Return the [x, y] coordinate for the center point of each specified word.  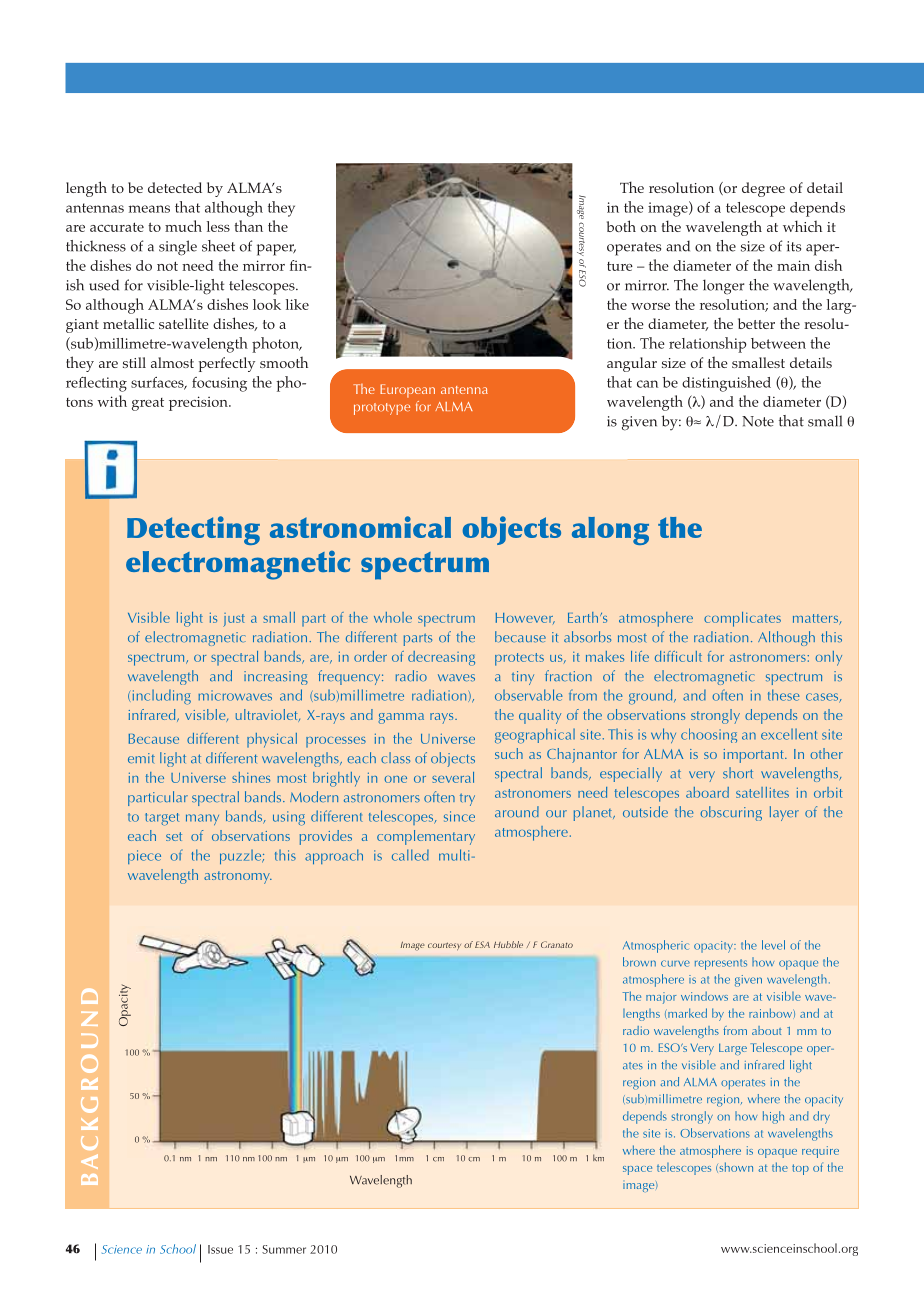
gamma [401, 718]
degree [763, 189]
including [162, 697]
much [183, 226]
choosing [709, 735]
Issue [220, 1249]
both [621, 226]
